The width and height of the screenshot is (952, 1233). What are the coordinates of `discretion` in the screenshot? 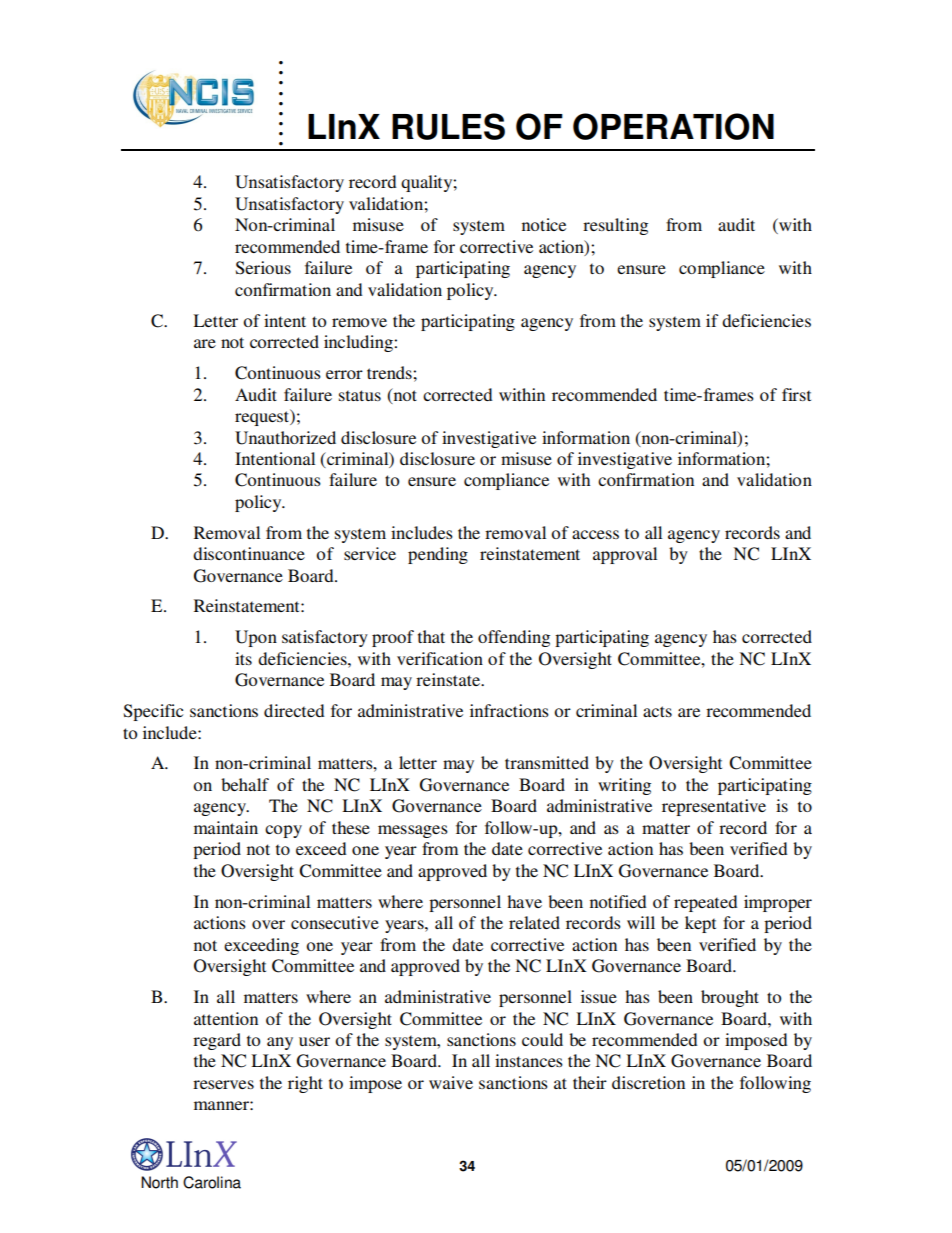 It's located at (648, 1082).
